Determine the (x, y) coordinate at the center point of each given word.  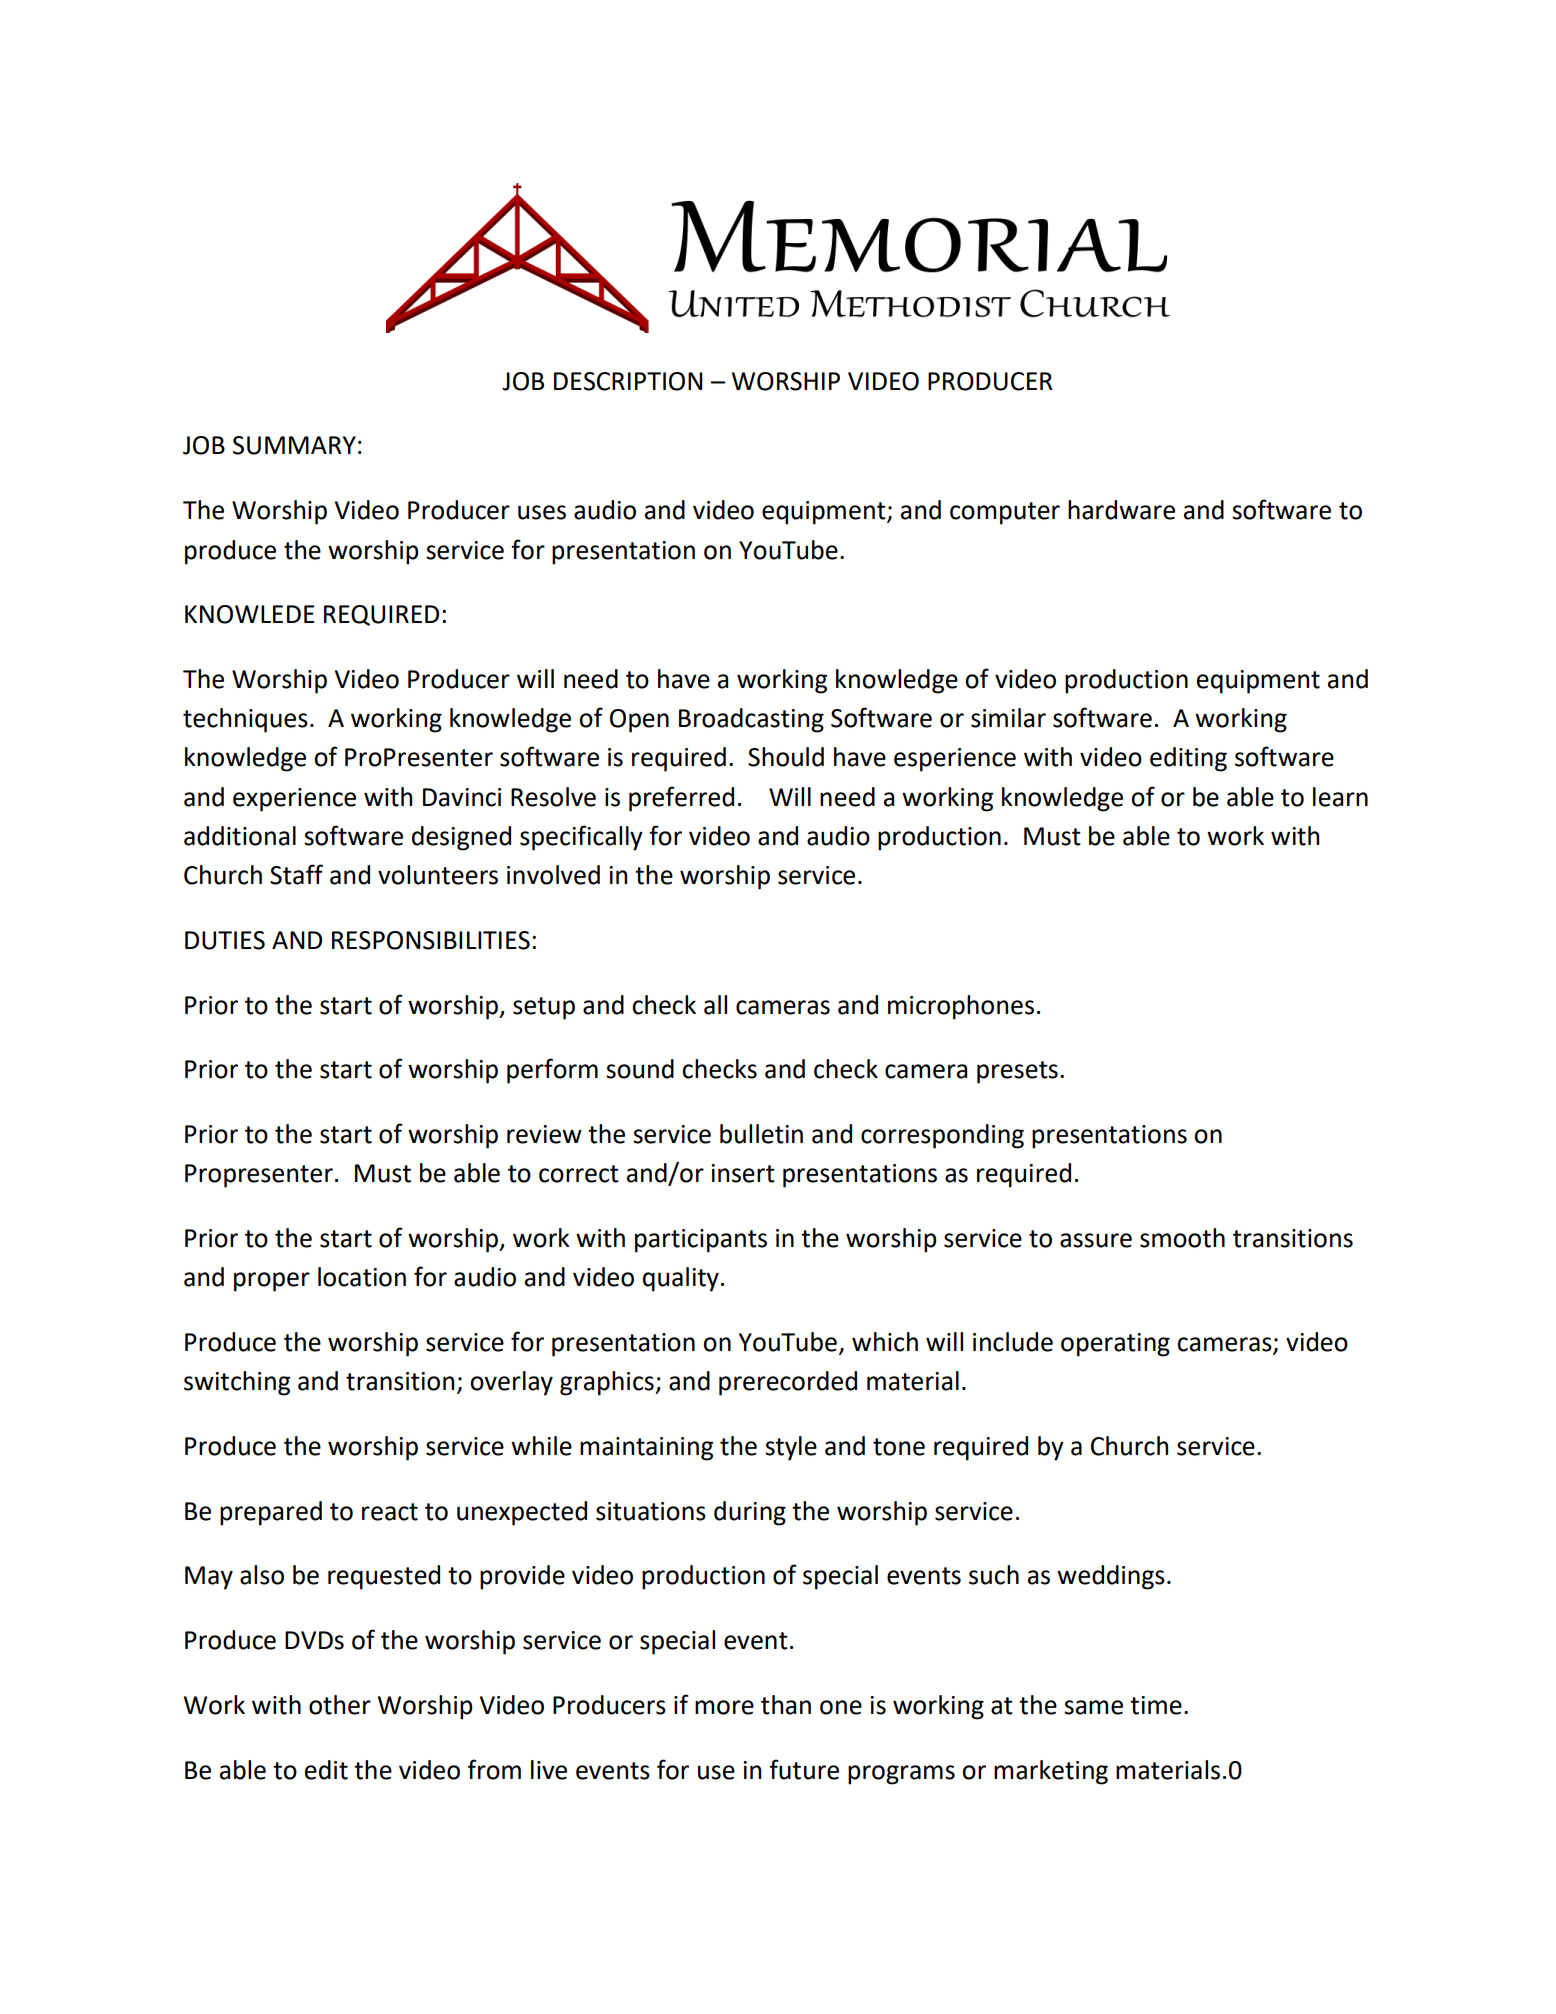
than (786, 1705)
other (340, 1705)
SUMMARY (294, 445)
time (1156, 1705)
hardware (1121, 510)
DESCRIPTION (628, 381)
